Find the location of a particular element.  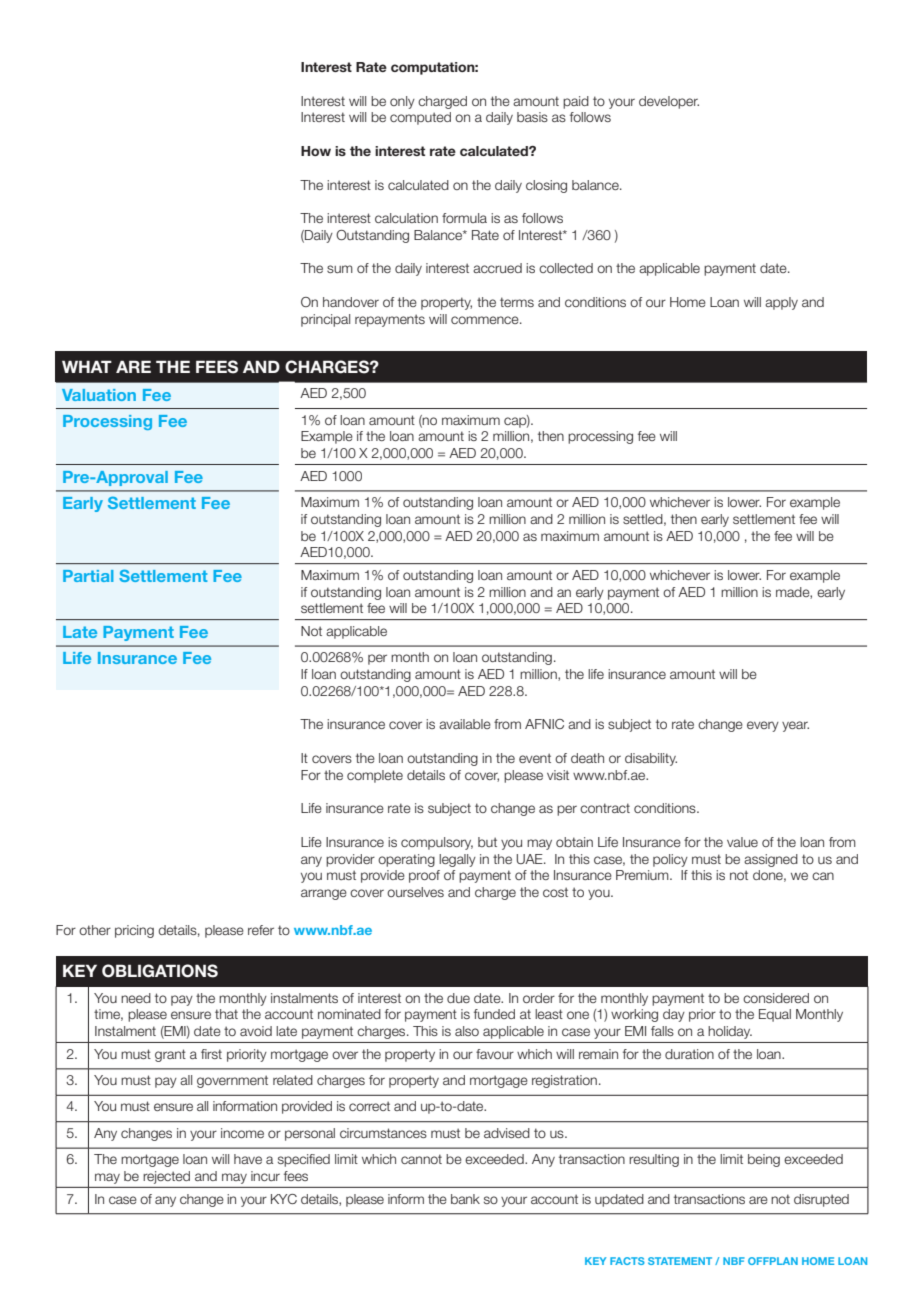

due is located at coordinates (458, 998).
